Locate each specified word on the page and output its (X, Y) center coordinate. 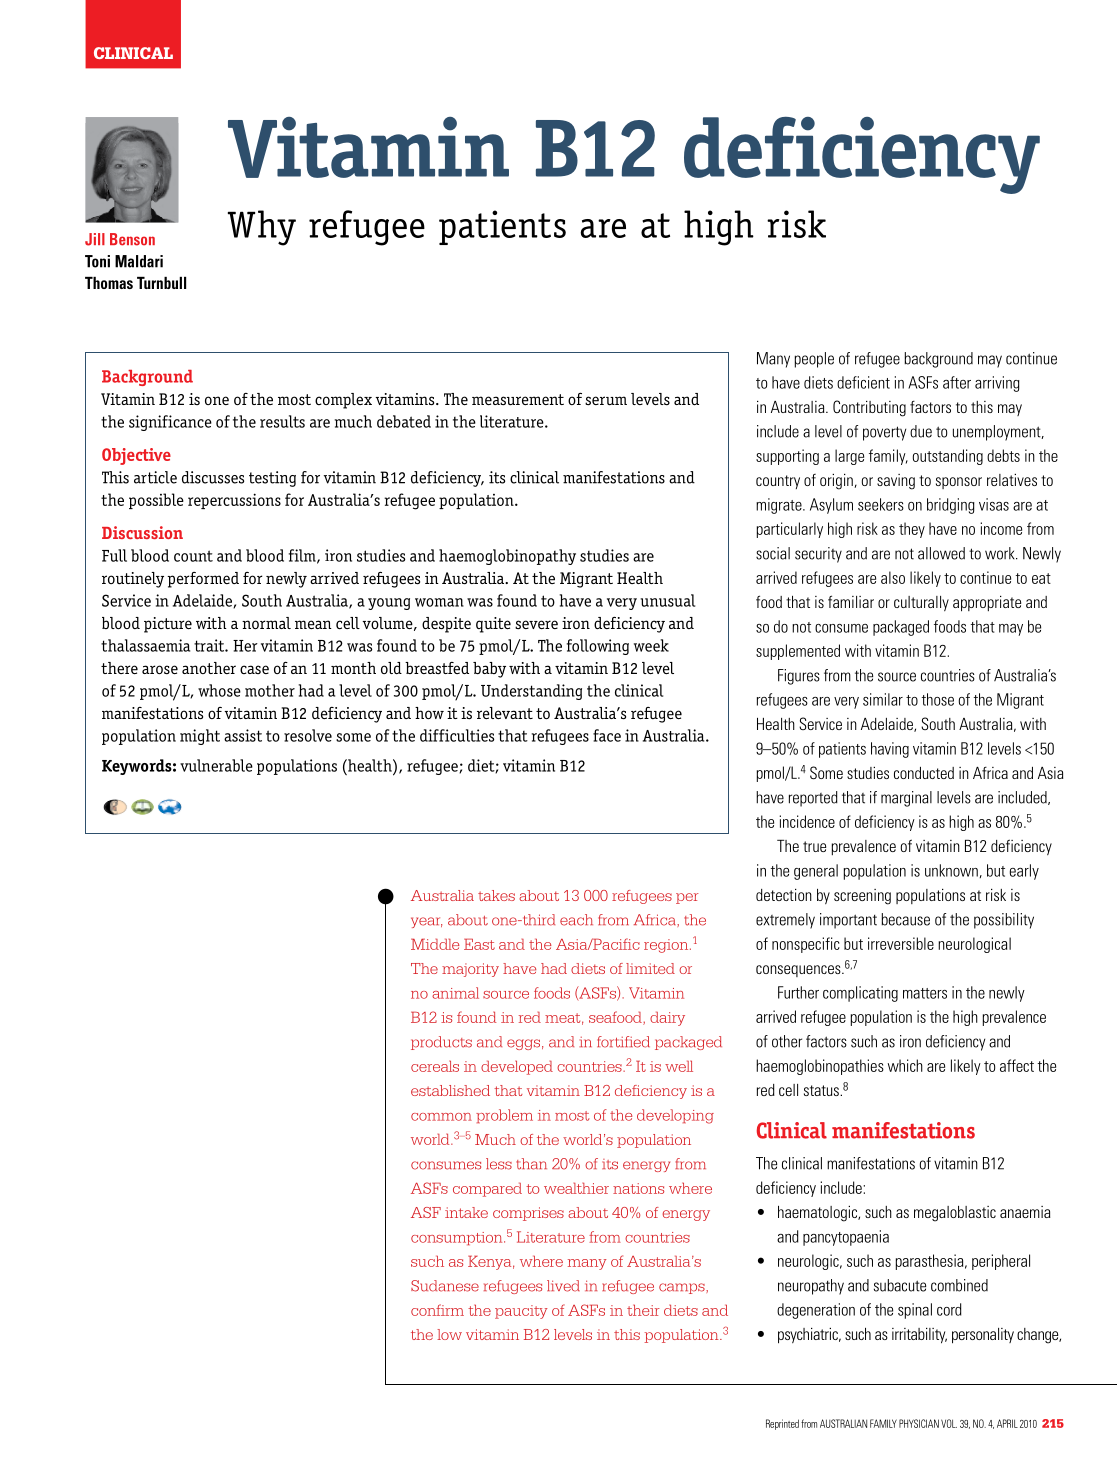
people (814, 360)
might (200, 737)
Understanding (531, 692)
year (426, 922)
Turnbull (161, 283)
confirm (437, 1310)
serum (606, 401)
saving (896, 482)
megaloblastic (955, 1214)
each (576, 920)
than (531, 1164)
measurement (518, 399)
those (938, 699)
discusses (213, 477)
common (441, 1117)
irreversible (901, 943)
